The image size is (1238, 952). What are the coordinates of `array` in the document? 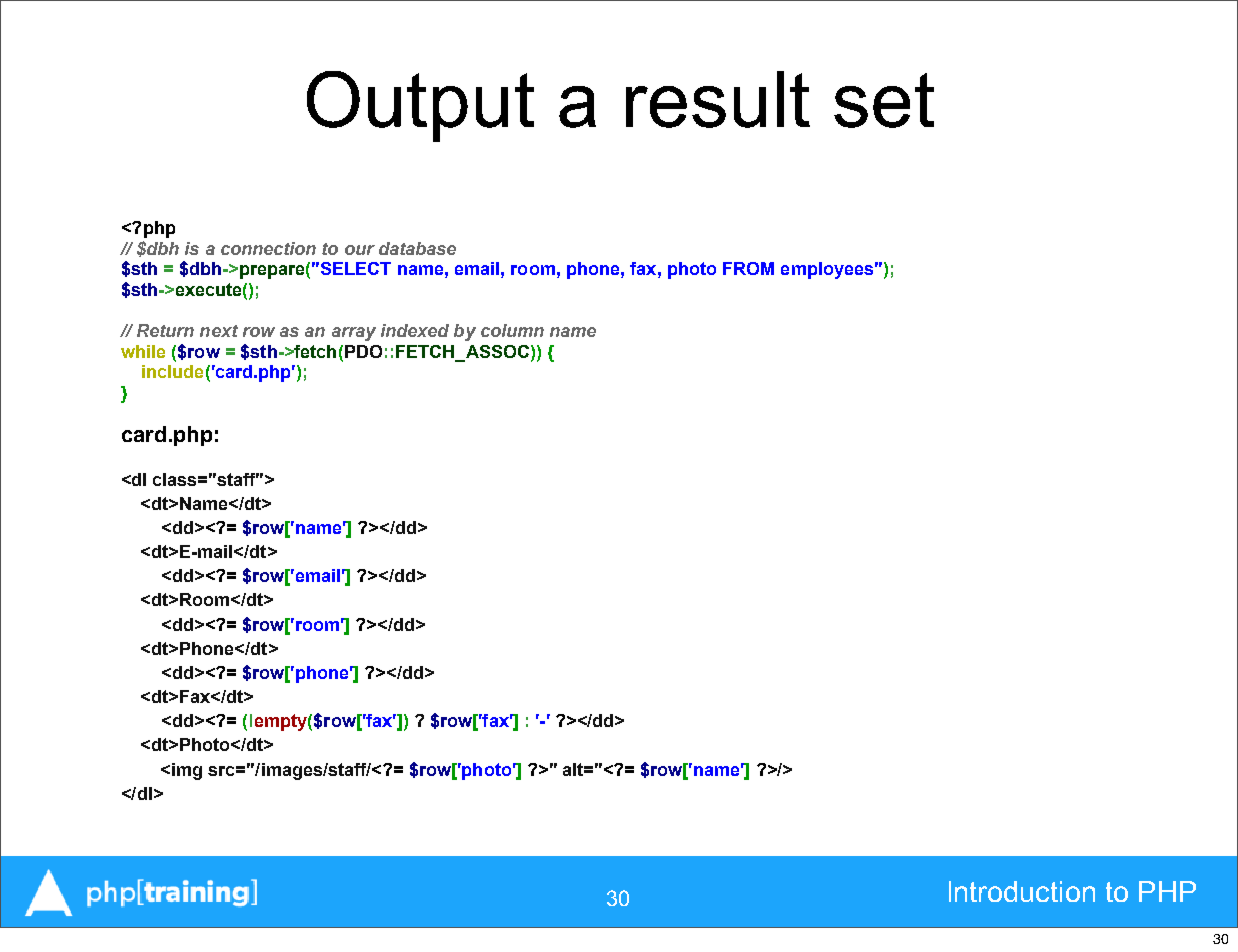 It's located at (354, 334).
